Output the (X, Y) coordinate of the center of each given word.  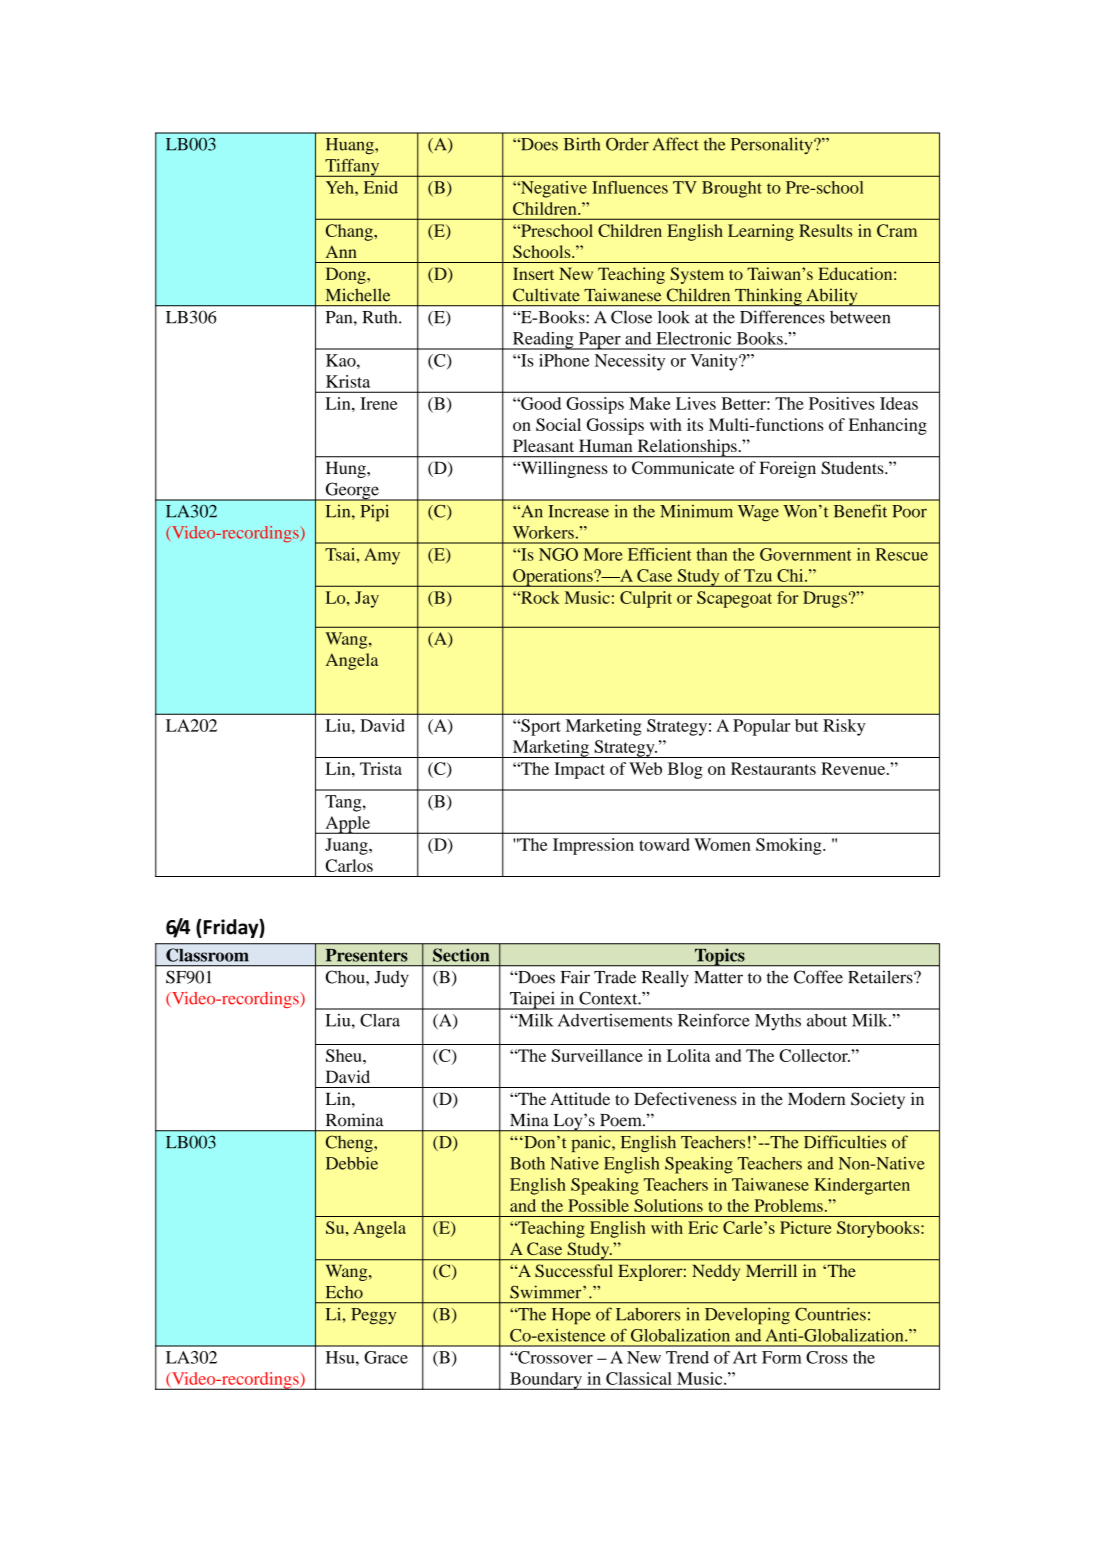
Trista (381, 768)
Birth (582, 144)
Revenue (854, 768)
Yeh (341, 187)
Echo (344, 1292)
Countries (830, 1314)
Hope (571, 1316)
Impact (579, 770)
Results (825, 230)
